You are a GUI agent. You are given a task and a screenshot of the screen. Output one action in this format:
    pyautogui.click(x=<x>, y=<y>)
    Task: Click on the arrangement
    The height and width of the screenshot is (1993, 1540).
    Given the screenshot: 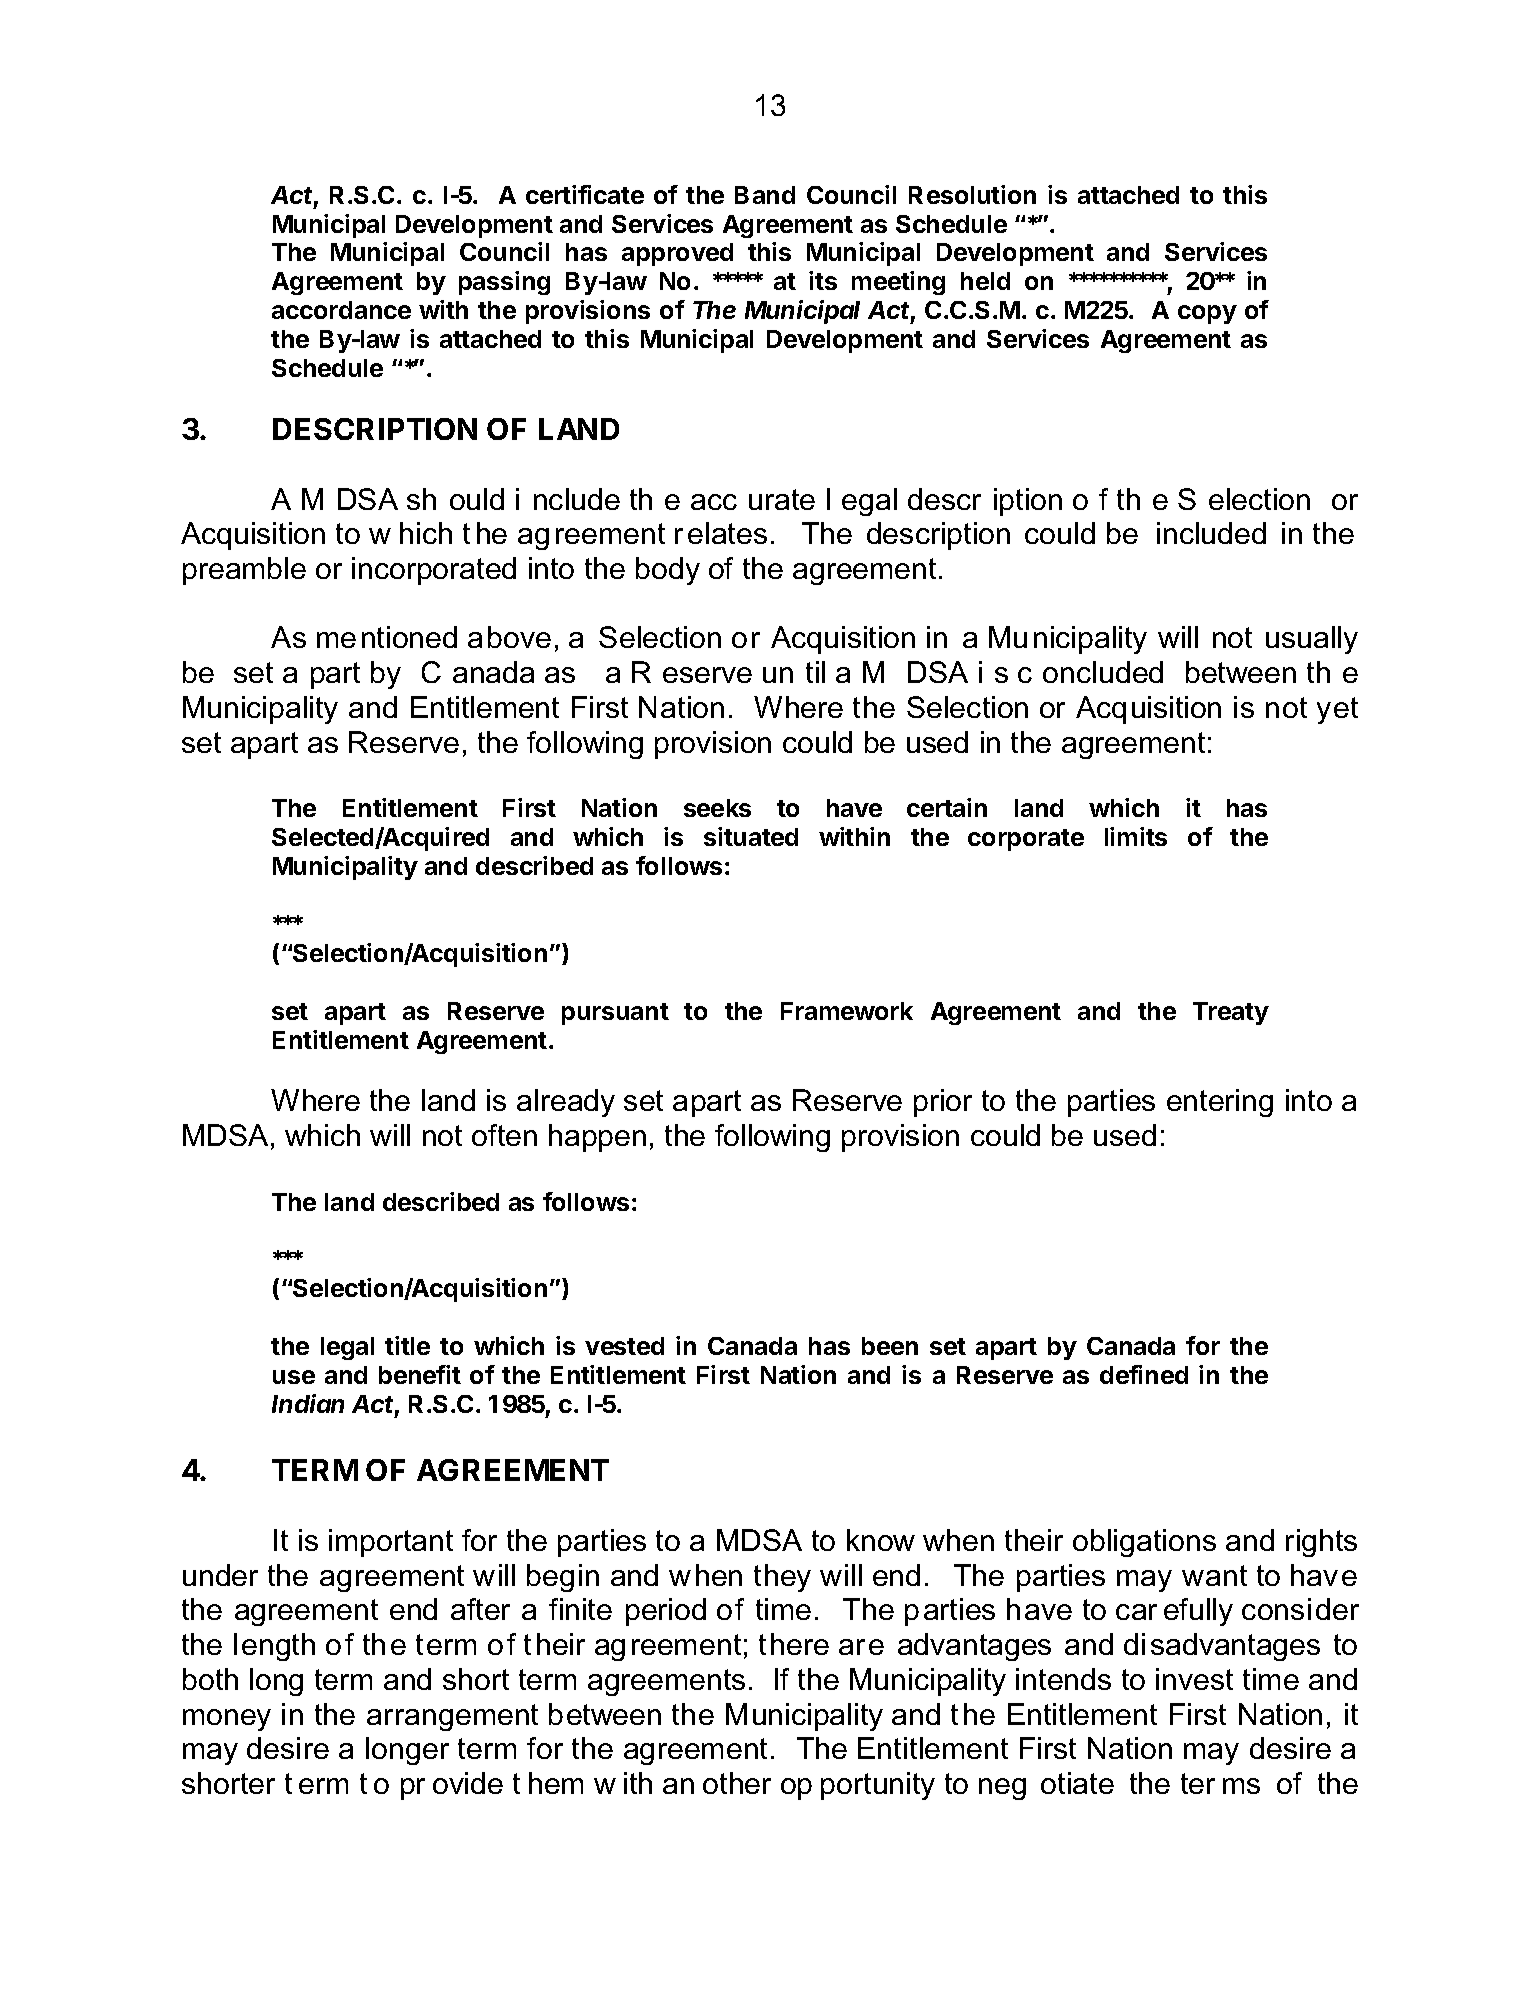 What is the action you would take?
    pyautogui.click(x=452, y=1717)
